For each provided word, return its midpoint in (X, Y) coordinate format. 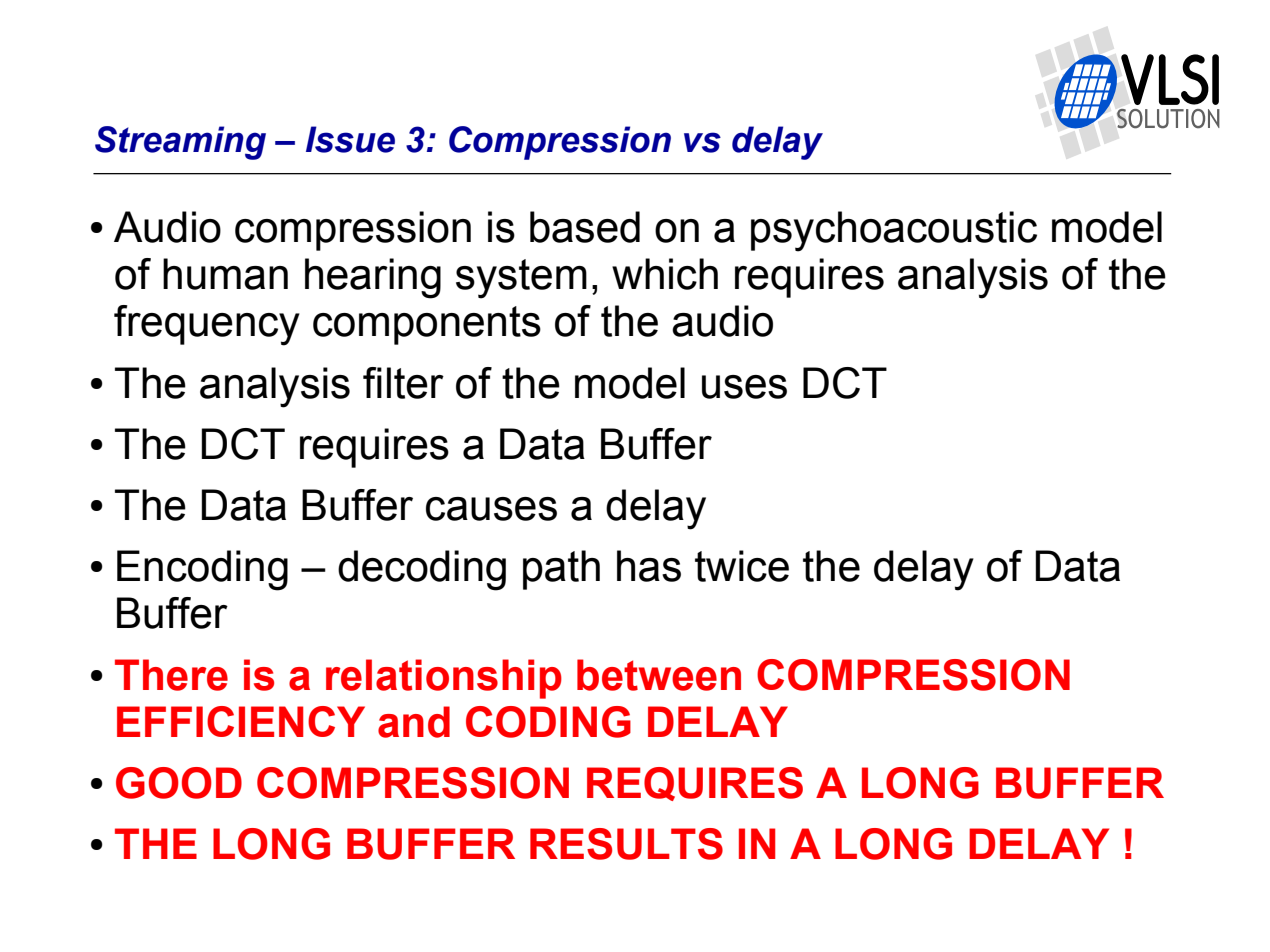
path (561, 570)
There (171, 675)
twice (742, 566)
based (585, 227)
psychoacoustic (894, 231)
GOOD (179, 783)
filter (403, 383)
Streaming (180, 143)
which (665, 274)
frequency (207, 325)
